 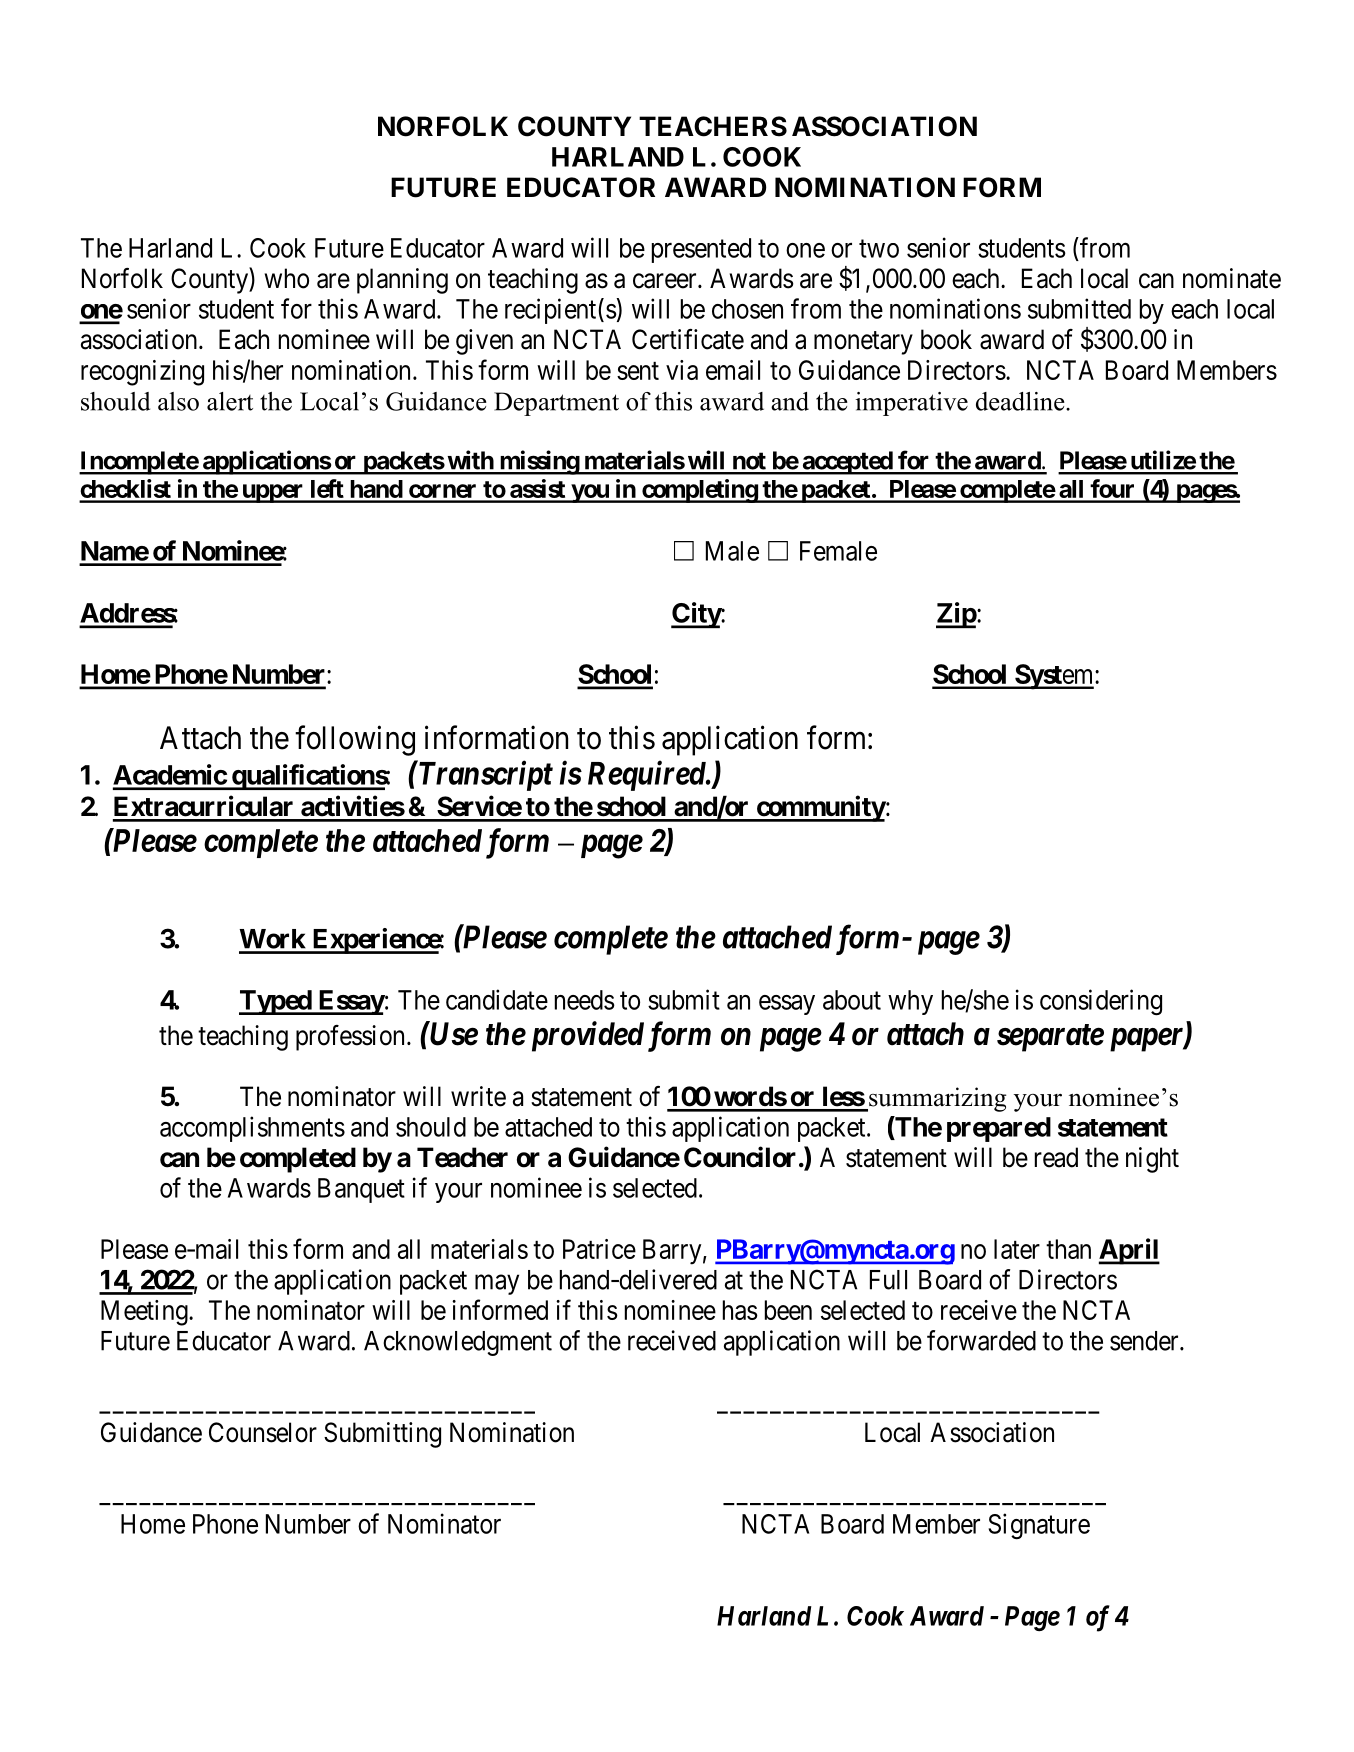 What do you see at coordinates (287, 278) in the screenshot?
I see `who` at bounding box center [287, 278].
